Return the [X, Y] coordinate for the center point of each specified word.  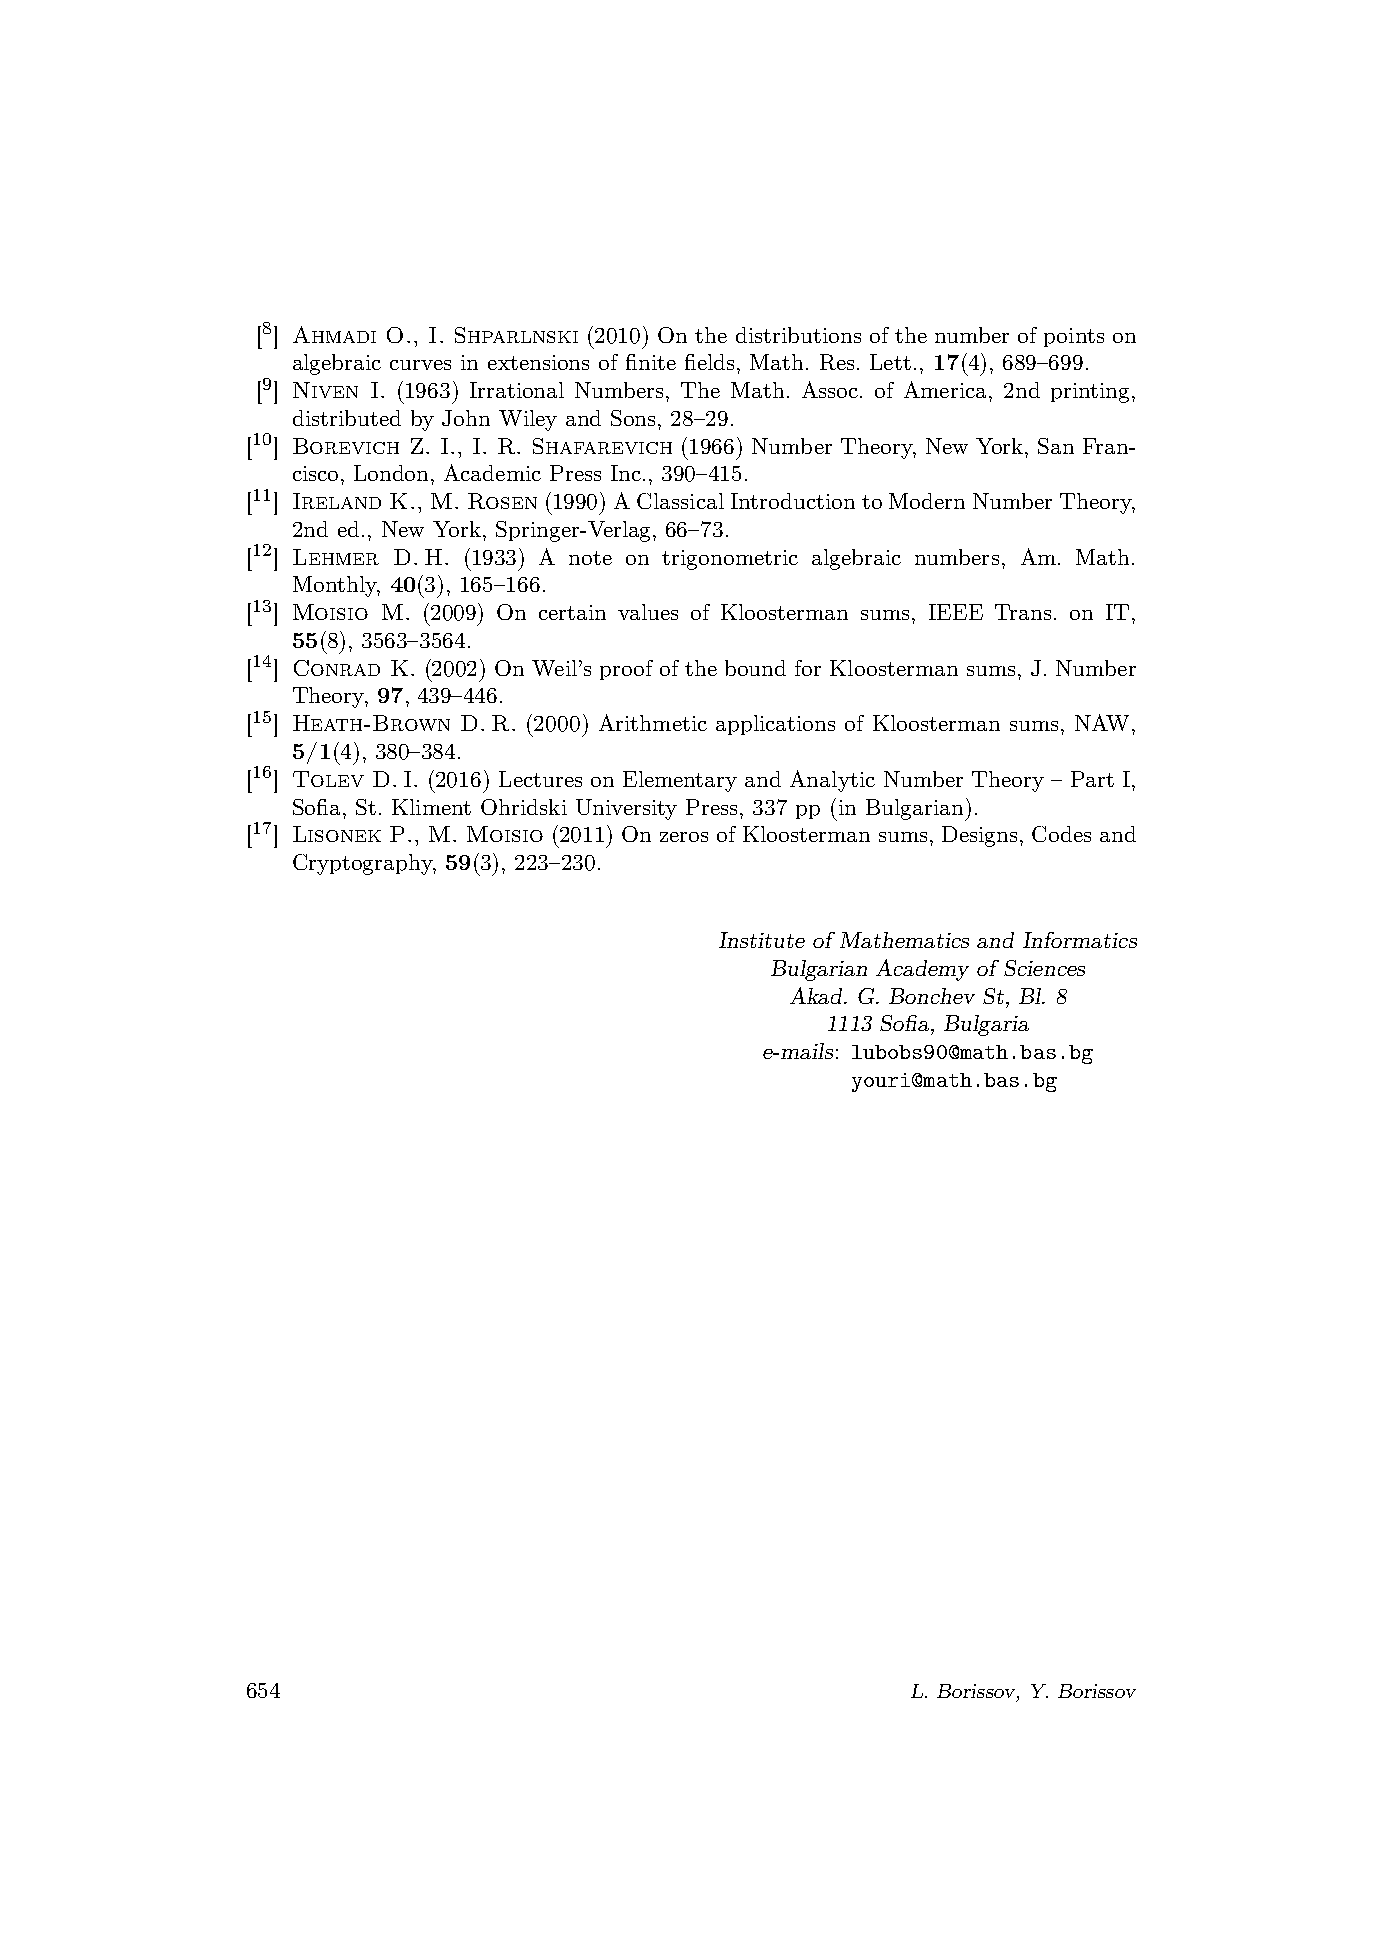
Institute [762, 940]
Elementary [680, 781]
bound [755, 668]
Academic [492, 472]
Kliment [431, 807]
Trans [1023, 612]
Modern [927, 501]
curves [420, 365]
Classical [680, 501]
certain [572, 612]
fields [709, 362]
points [1074, 337]
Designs [979, 836]
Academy [922, 970]
